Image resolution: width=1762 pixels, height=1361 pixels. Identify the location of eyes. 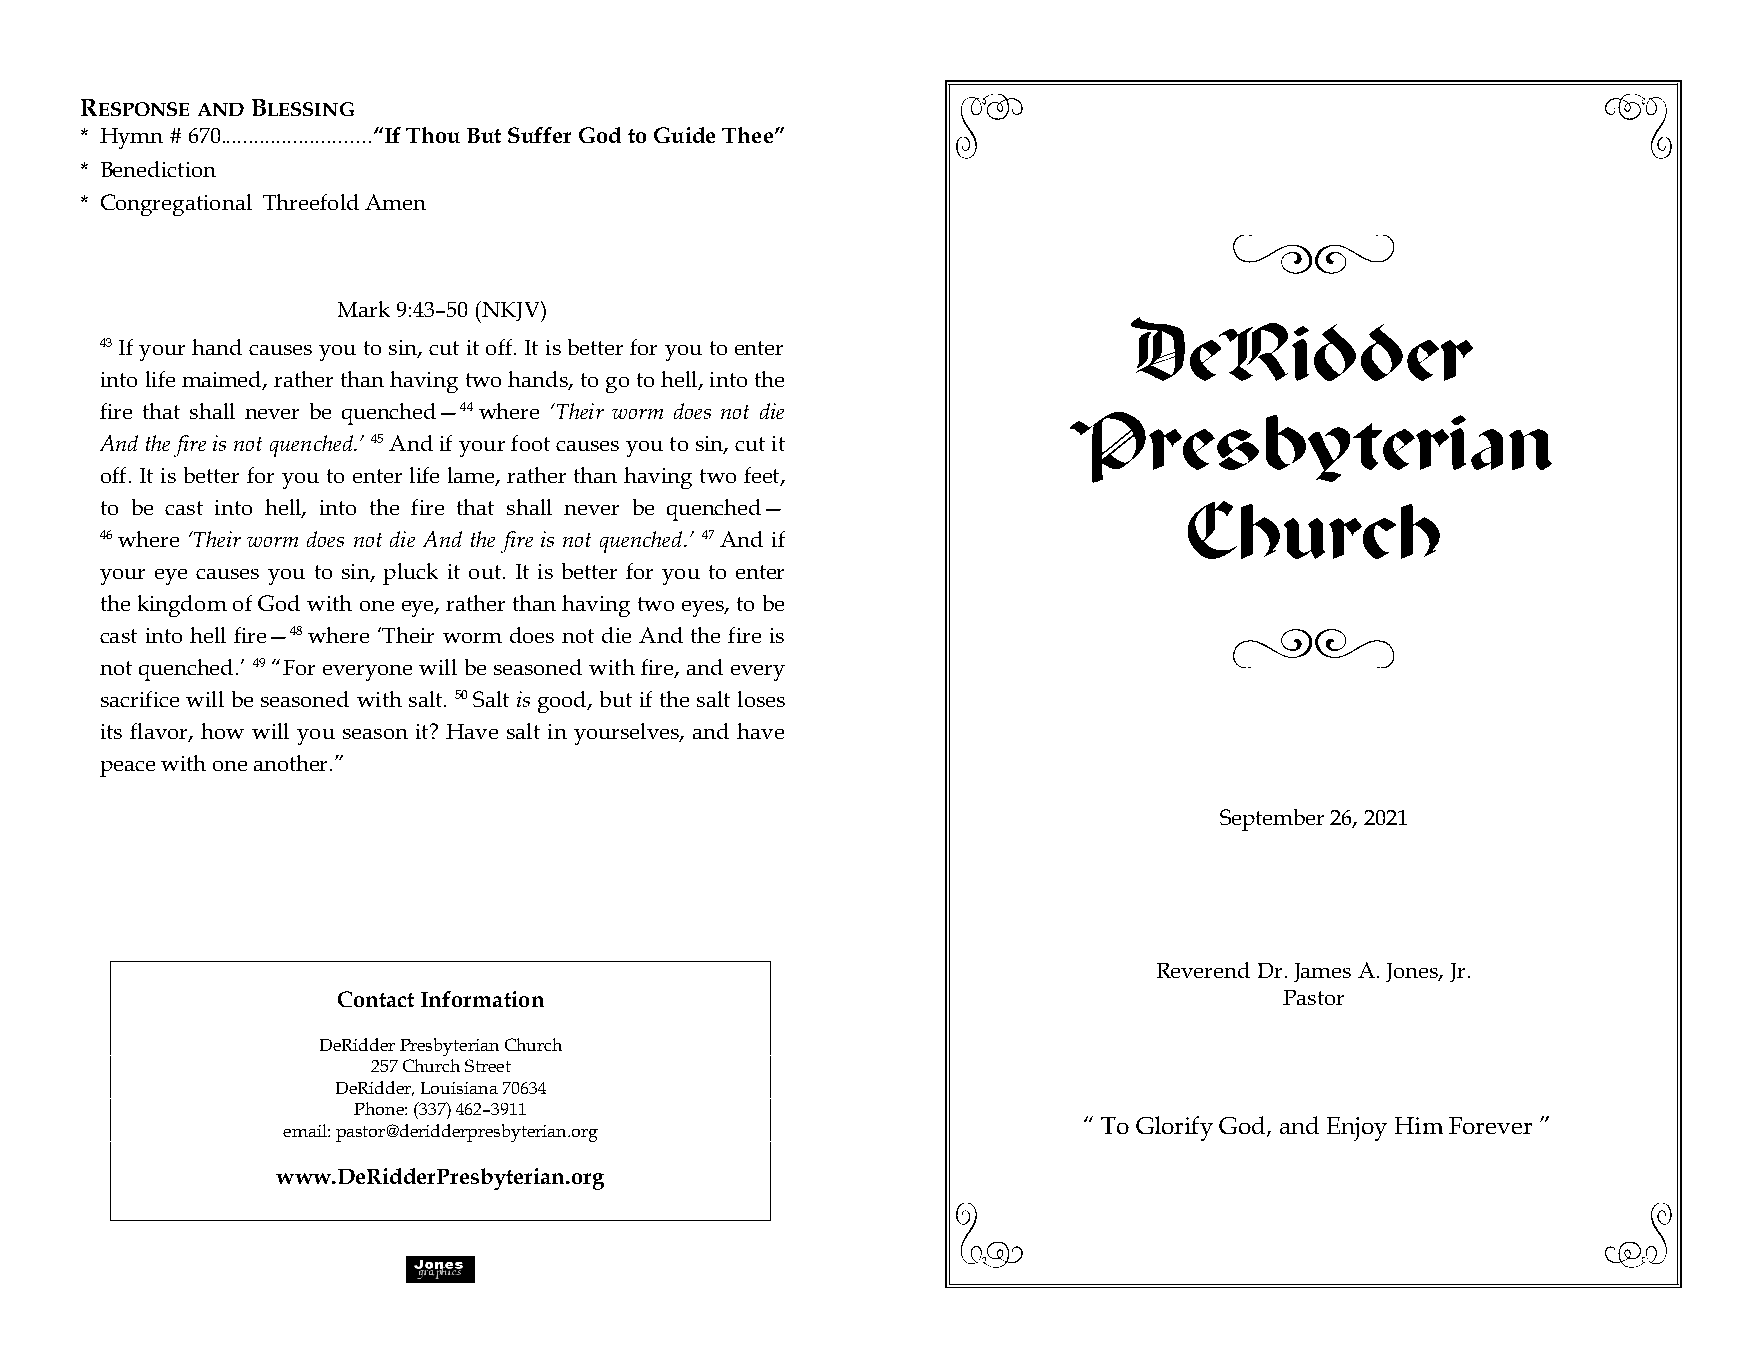
(704, 609).
